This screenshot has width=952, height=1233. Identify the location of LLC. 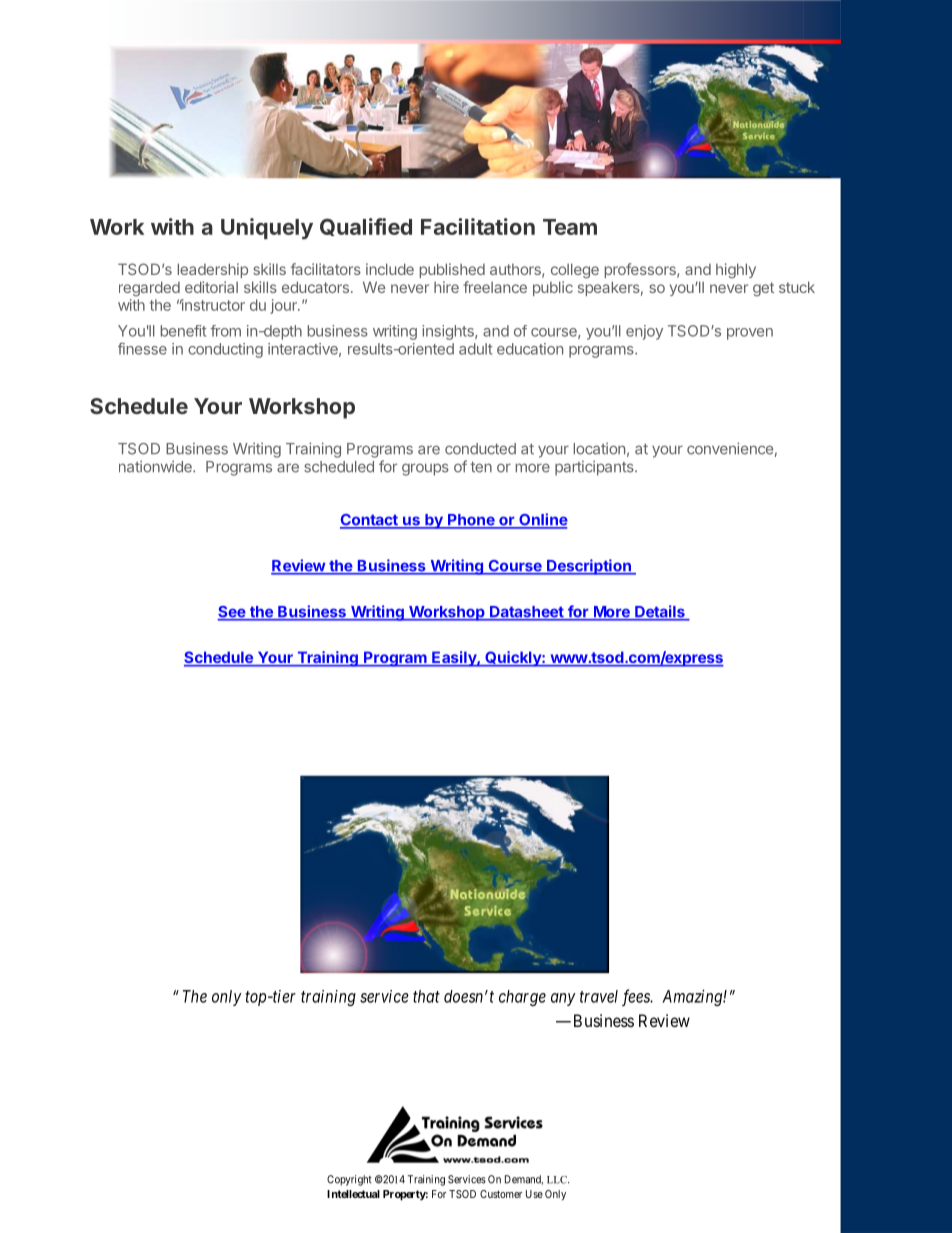
(558, 1180).
